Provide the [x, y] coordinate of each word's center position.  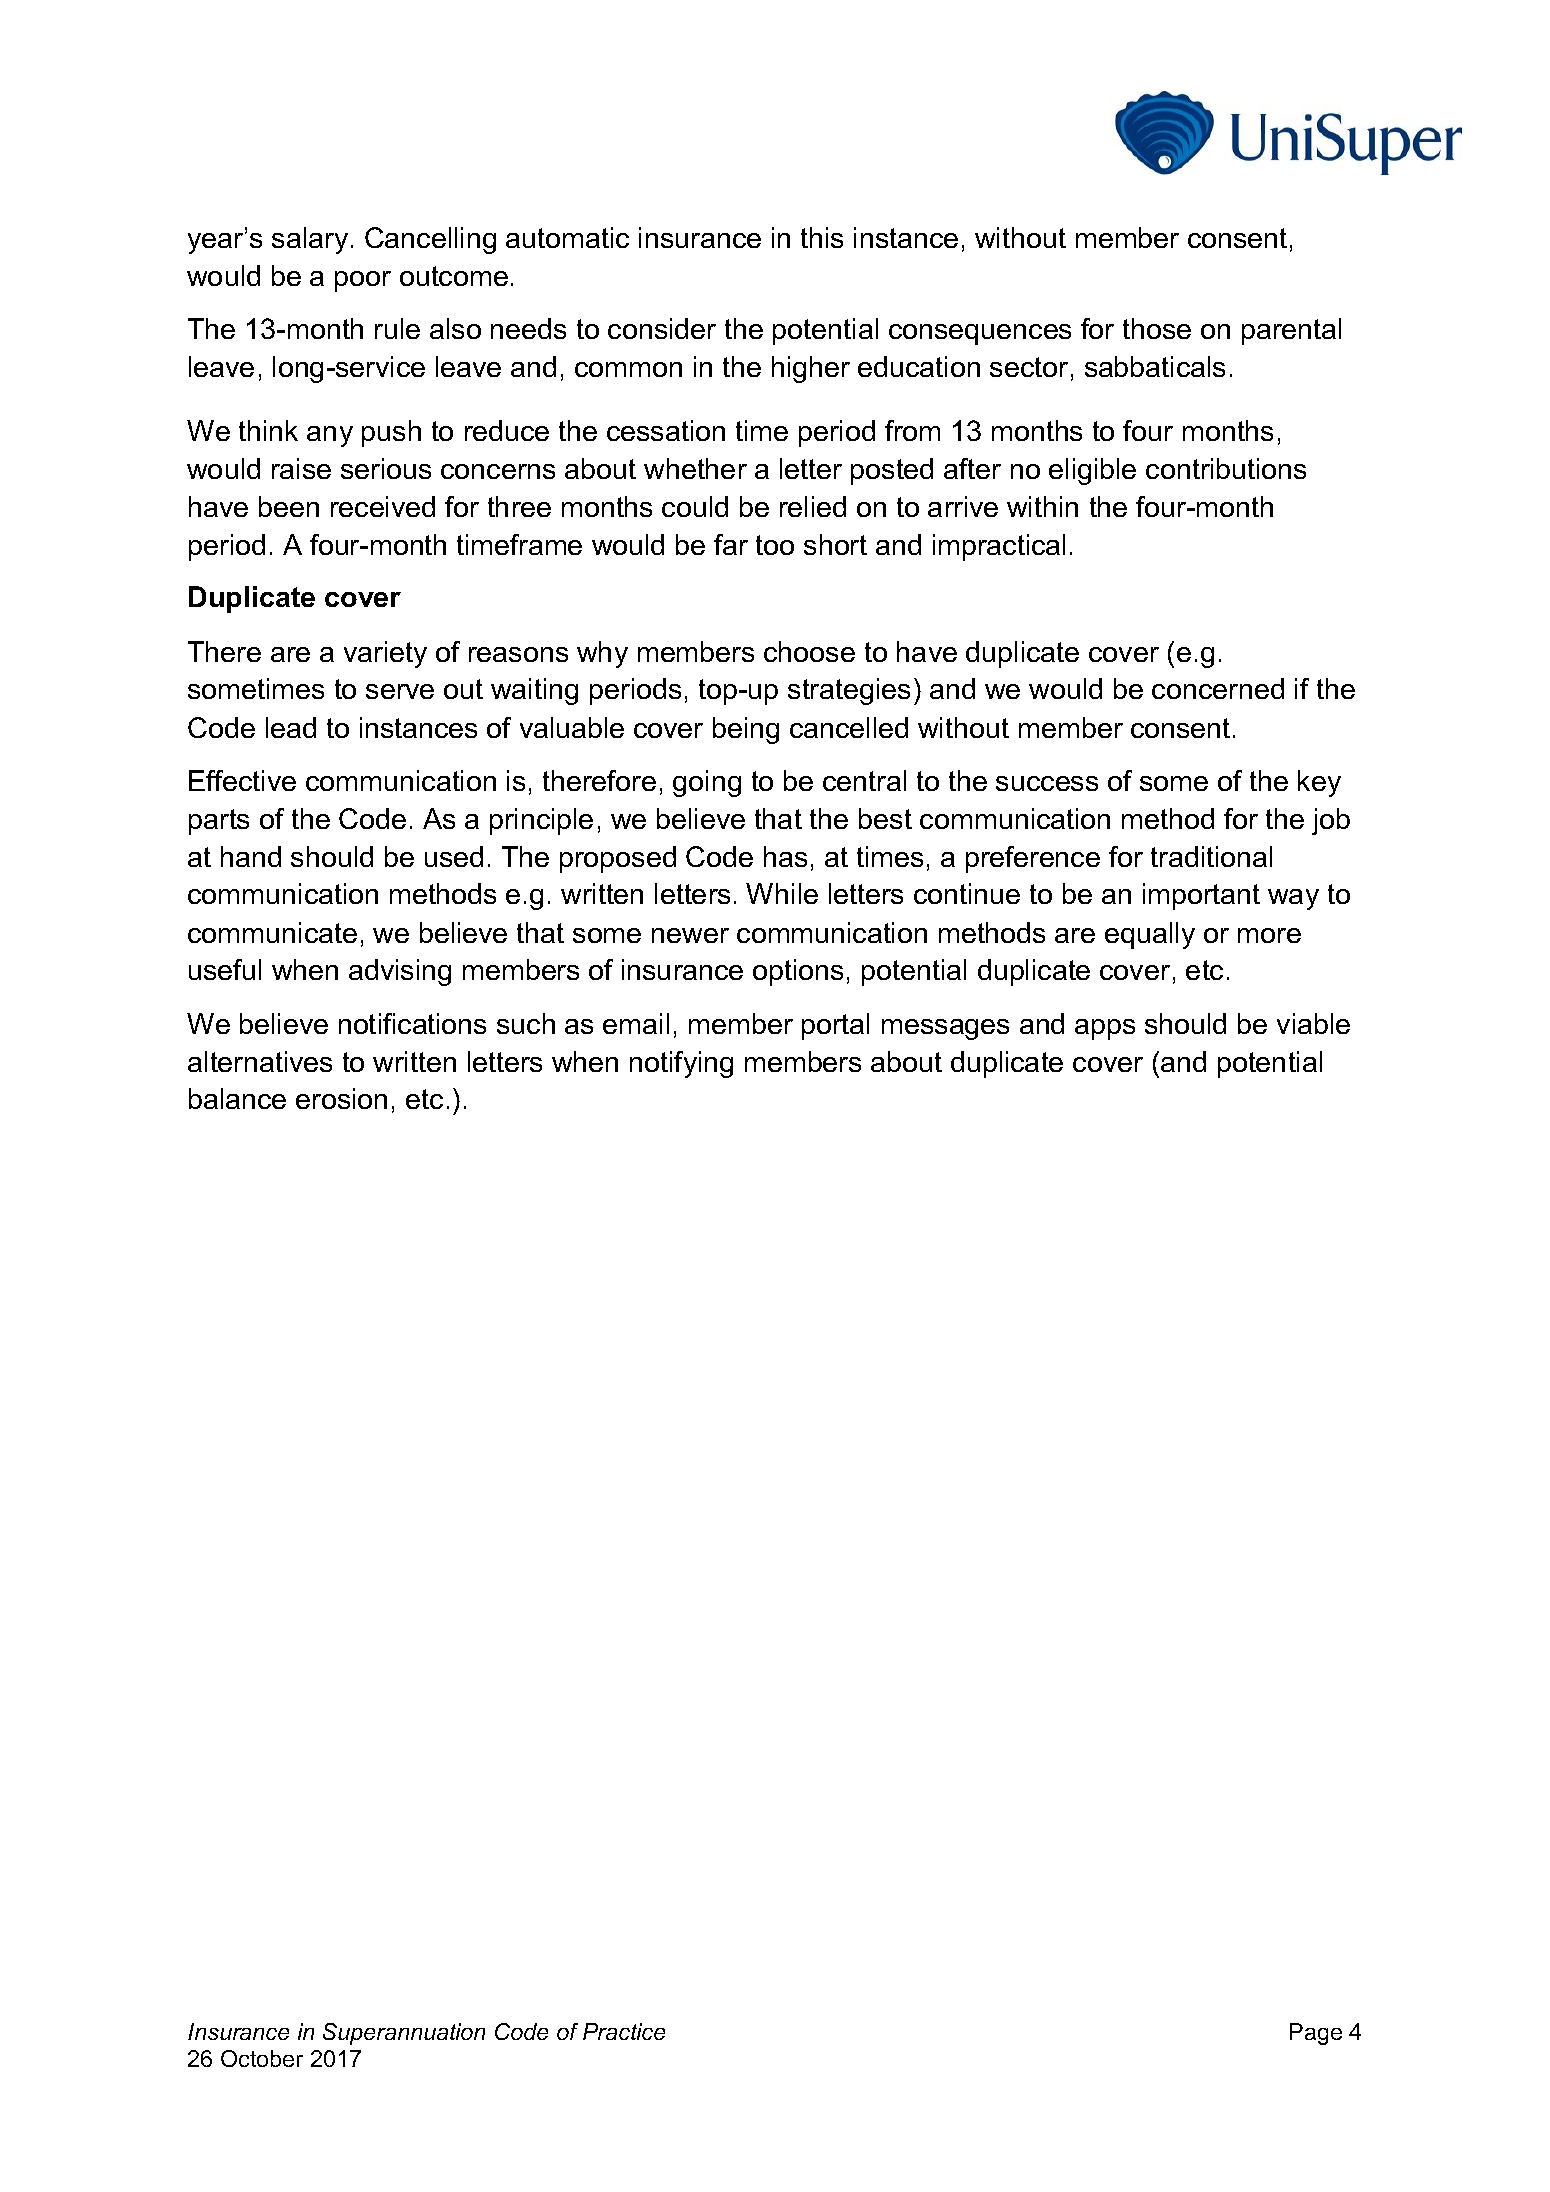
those [1157, 328]
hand [251, 856]
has [785, 856]
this [822, 237]
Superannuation [404, 2034]
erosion [341, 1098]
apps [1105, 1029]
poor [363, 281]
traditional [1211, 856]
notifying [681, 1064]
